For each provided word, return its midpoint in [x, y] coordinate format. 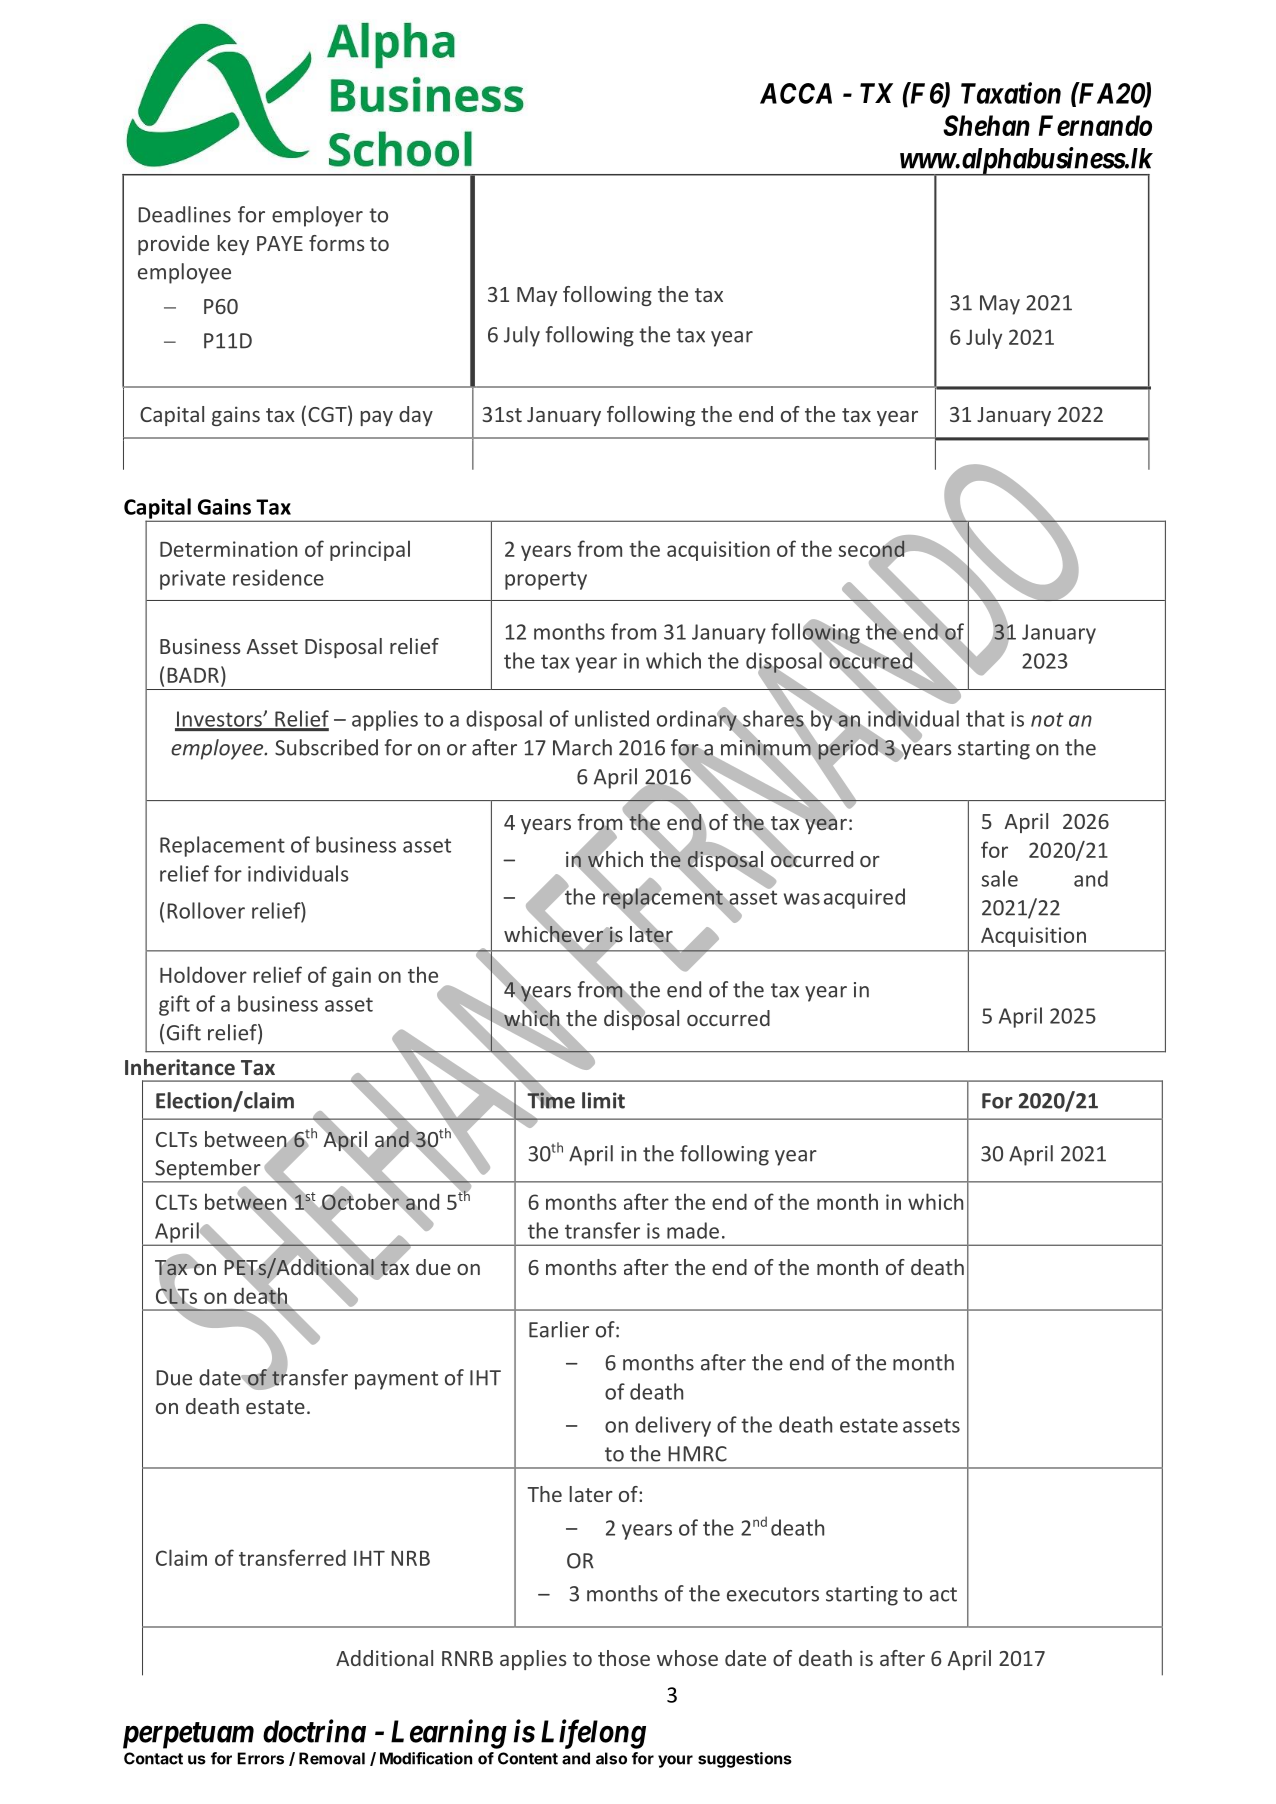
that [985, 718]
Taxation [1011, 93]
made [693, 1230]
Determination [228, 549]
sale [1000, 878]
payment [396, 1380]
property [546, 580]
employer [317, 216]
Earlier [559, 1329]
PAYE [280, 243]
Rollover [206, 910]
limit [603, 1100]
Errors [260, 1758]
